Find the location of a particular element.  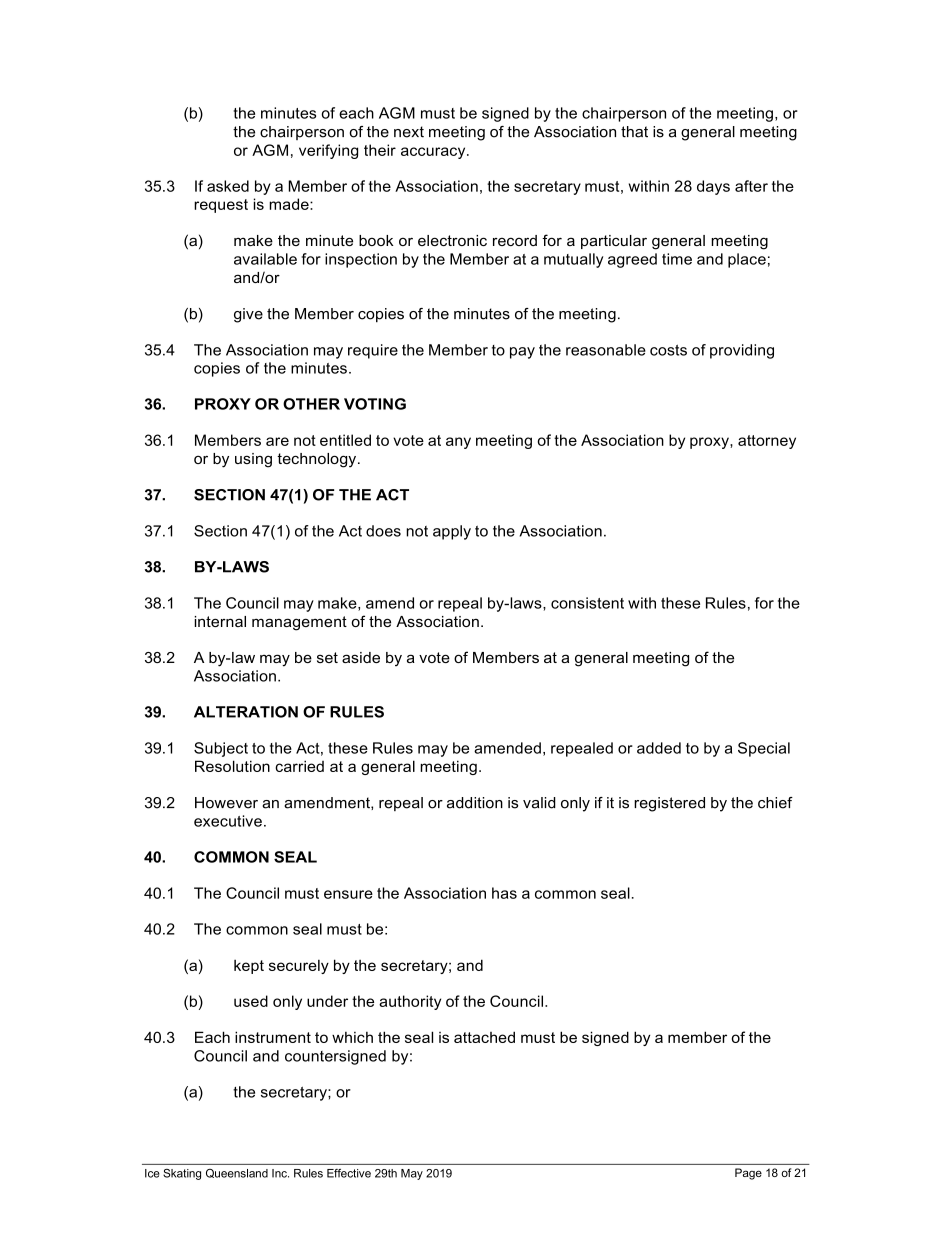

Effective is located at coordinates (349, 1173).
